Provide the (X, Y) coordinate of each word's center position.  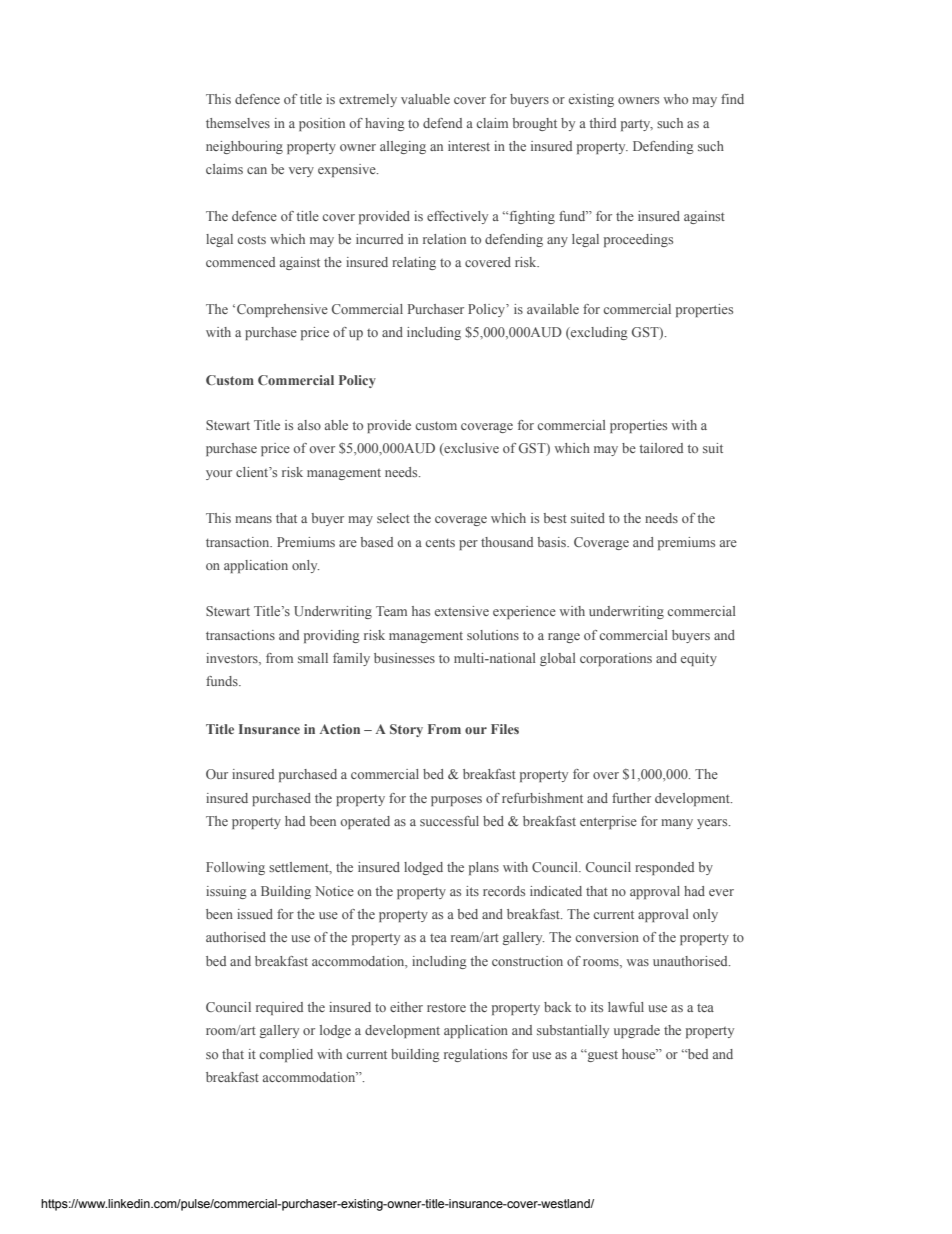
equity (699, 659)
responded (664, 868)
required (279, 1008)
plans (484, 868)
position (322, 124)
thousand (507, 542)
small (313, 658)
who (676, 99)
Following (235, 868)
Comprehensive (282, 310)
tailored (661, 448)
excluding (598, 333)
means (253, 519)
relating (414, 263)
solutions (493, 635)
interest (469, 146)
